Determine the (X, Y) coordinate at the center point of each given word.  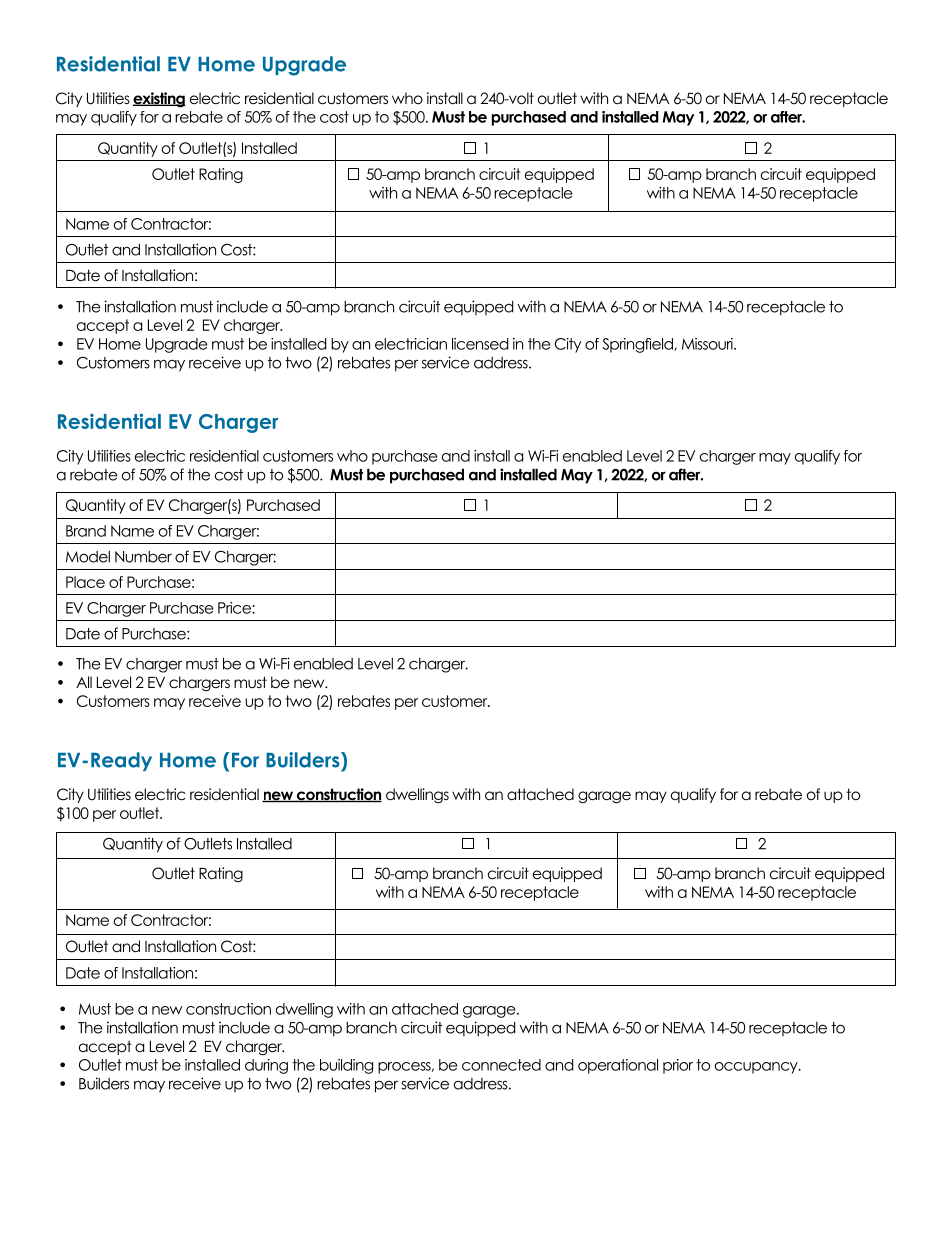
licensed (480, 344)
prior (678, 1066)
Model (88, 557)
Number (143, 557)
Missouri (708, 344)
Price (235, 608)
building (346, 1066)
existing (159, 100)
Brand (86, 531)
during (266, 1066)
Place (85, 582)
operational (618, 1066)
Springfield (638, 345)
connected (501, 1065)
